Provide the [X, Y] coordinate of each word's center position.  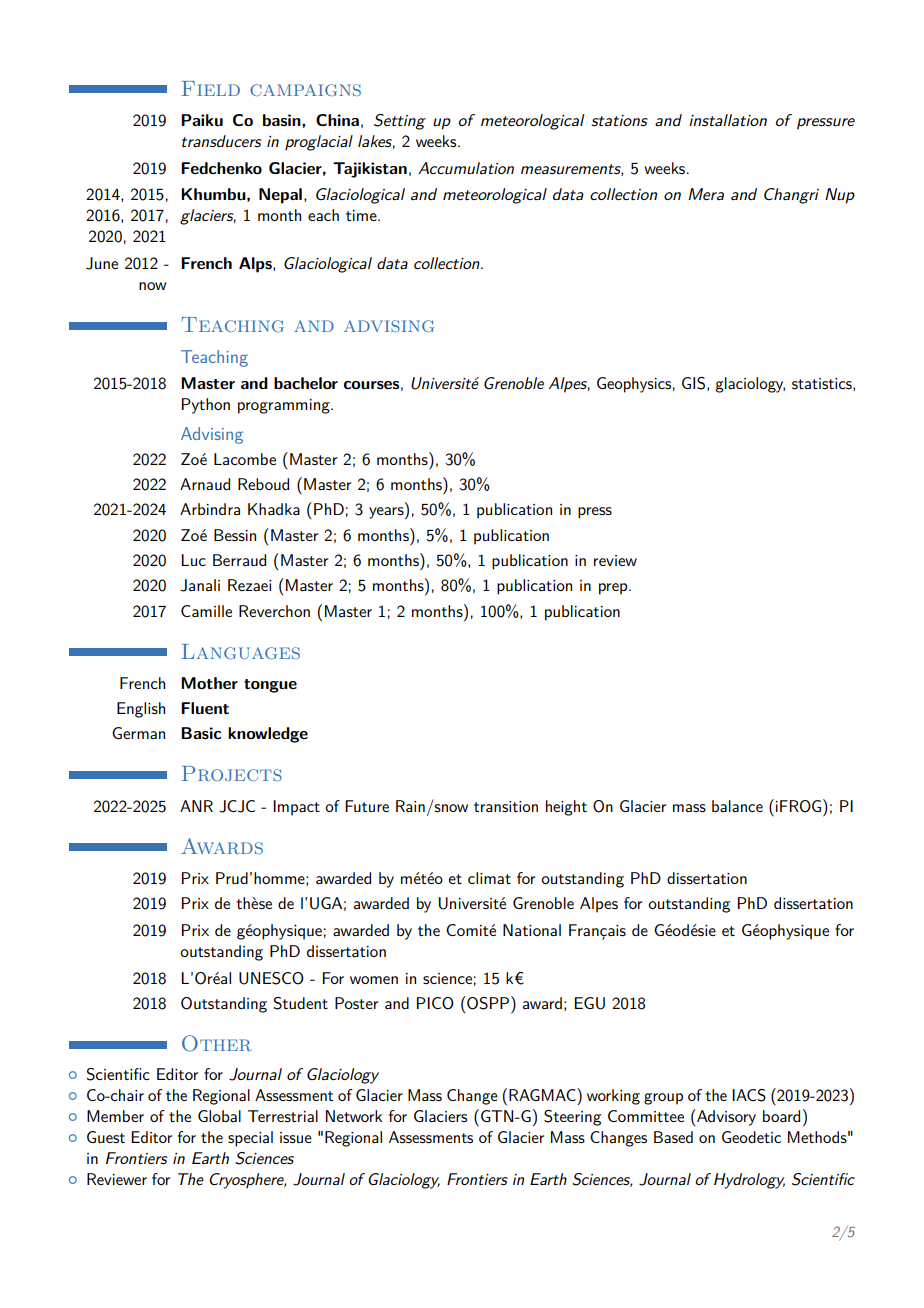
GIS [695, 384]
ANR [196, 806]
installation [728, 120]
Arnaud [205, 484]
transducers [221, 141]
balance [737, 806]
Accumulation [466, 168]
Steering [572, 1118]
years [387, 513]
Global [219, 1116]
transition [506, 806]
